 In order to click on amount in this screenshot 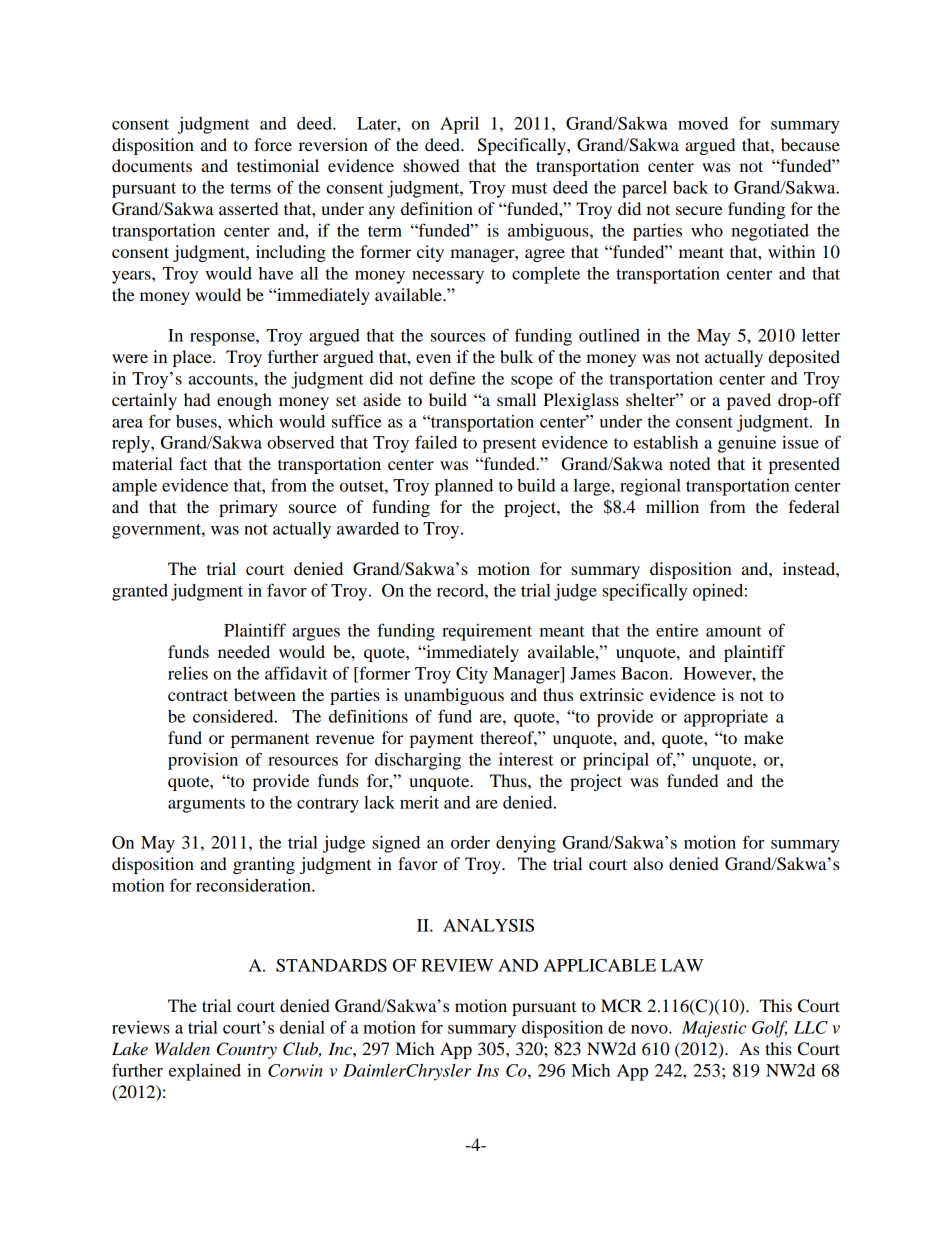, I will do `click(734, 631)`.
